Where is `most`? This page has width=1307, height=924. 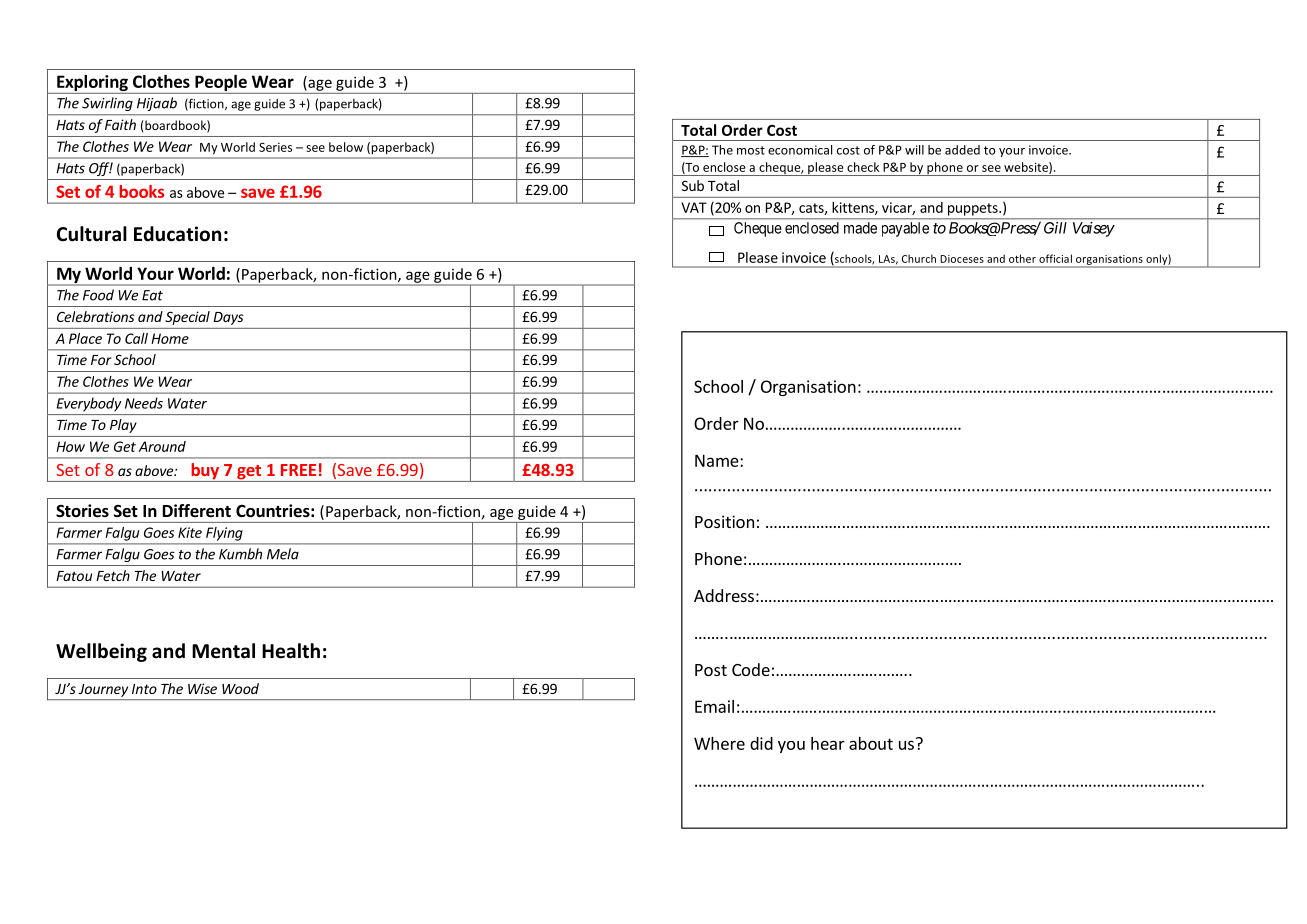 most is located at coordinates (751, 150).
